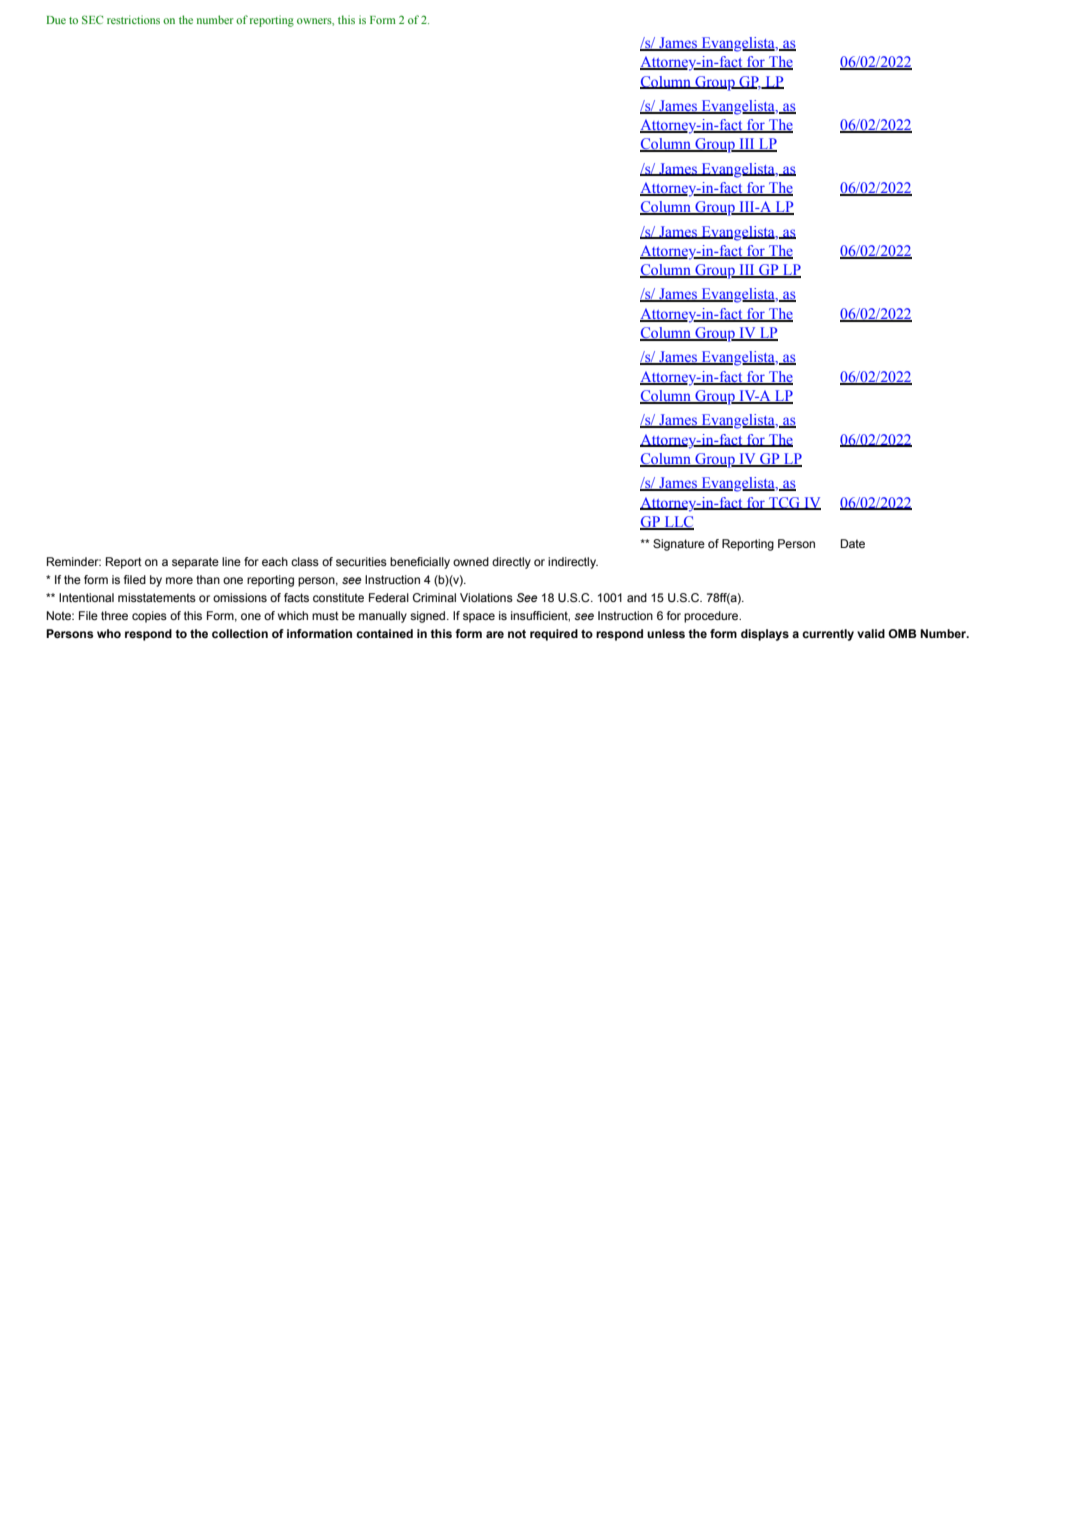  What do you see at coordinates (828, 635) in the screenshot?
I see `currently` at bounding box center [828, 635].
